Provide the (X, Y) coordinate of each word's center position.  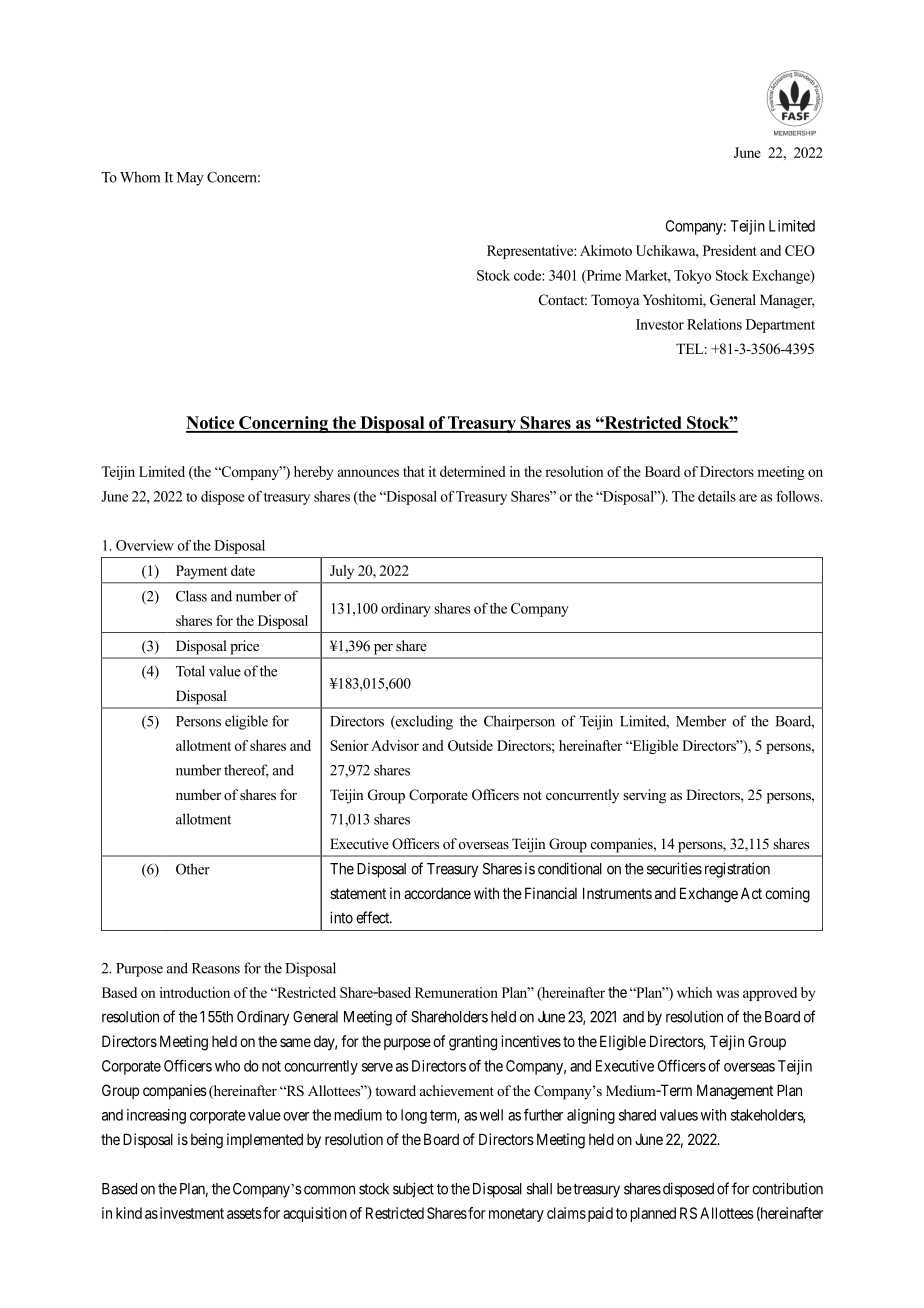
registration (737, 870)
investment (192, 1213)
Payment (201, 572)
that (414, 471)
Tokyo (692, 277)
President (730, 250)
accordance (437, 893)
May (190, 179)
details (717, 496)
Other (193, 869)
